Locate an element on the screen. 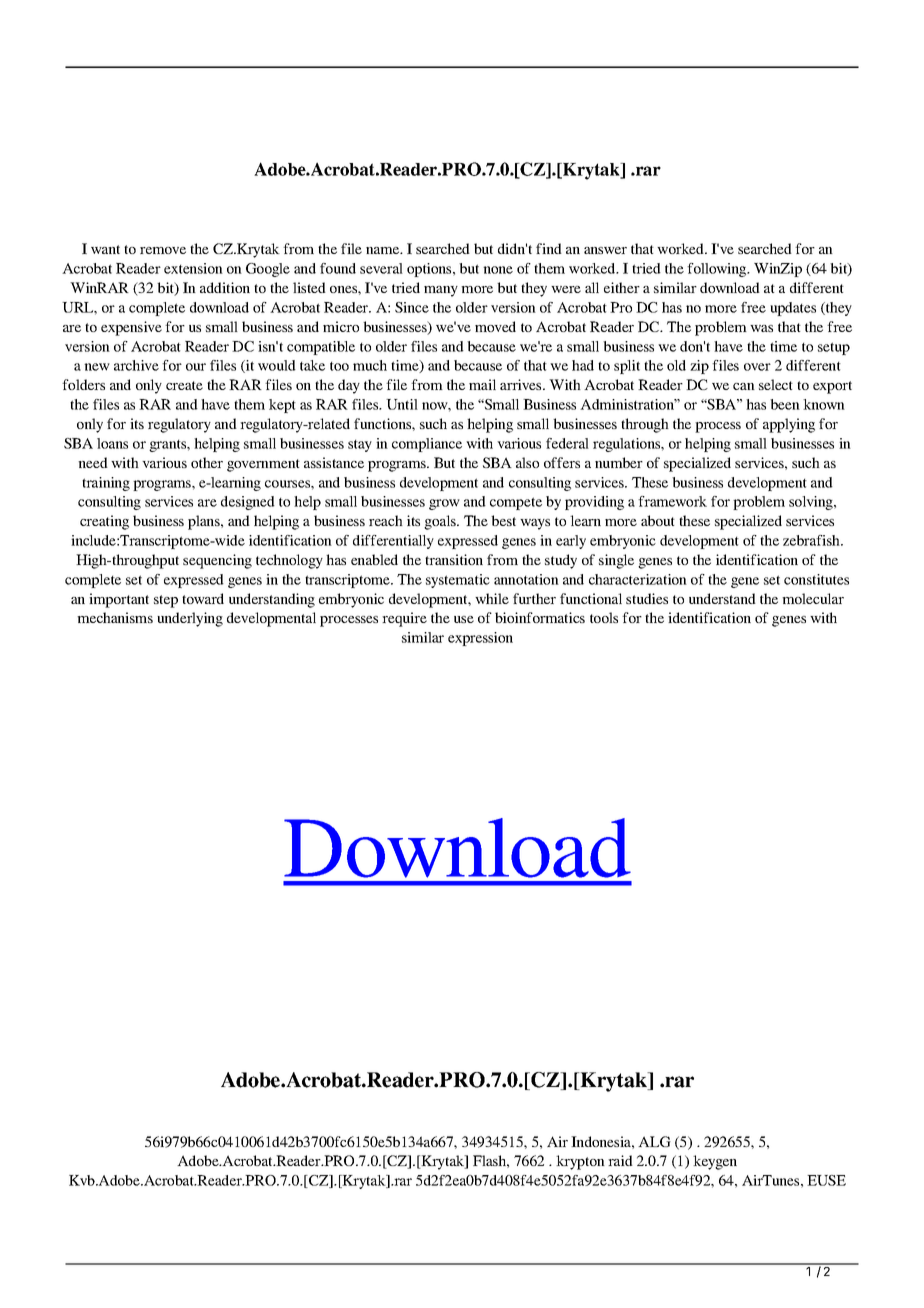 The width and height of the screenshot is (924, 1308). many is located at coordinates (441, 291).
